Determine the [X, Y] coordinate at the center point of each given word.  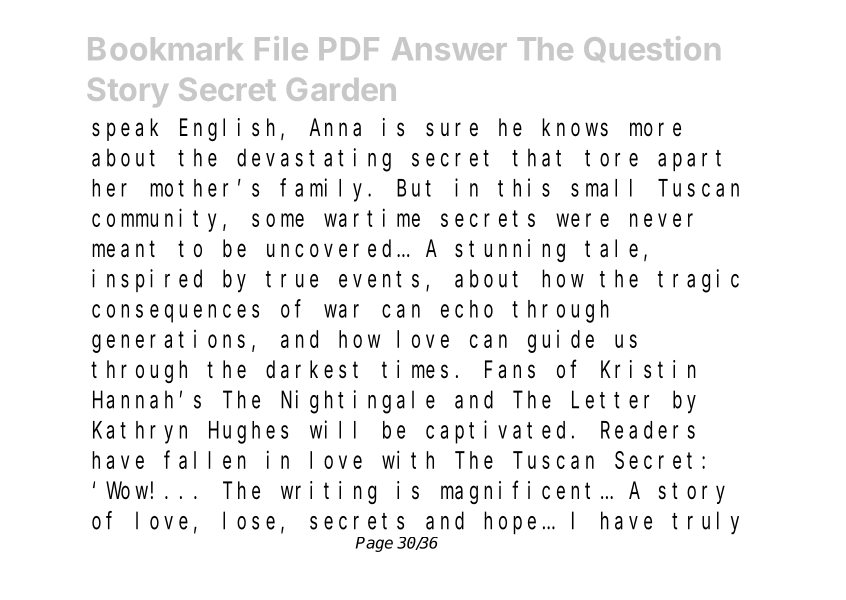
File [281, 48]
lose [249, 521]
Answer [449, 48]
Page [374, 544]
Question [652, 49]
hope [510, 523]
